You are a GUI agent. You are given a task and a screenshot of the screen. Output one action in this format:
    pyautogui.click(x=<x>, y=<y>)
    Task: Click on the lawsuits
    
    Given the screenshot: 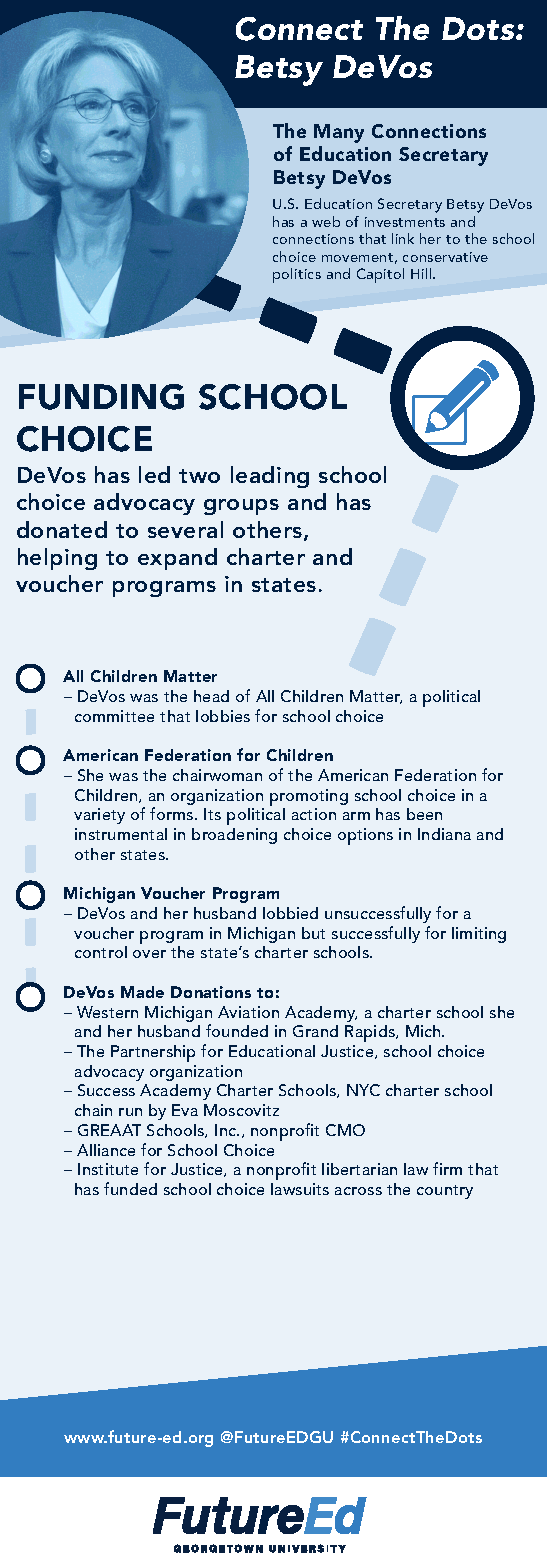 What is the action you would take?
    pyautogui.click(x=300, y=1189)
